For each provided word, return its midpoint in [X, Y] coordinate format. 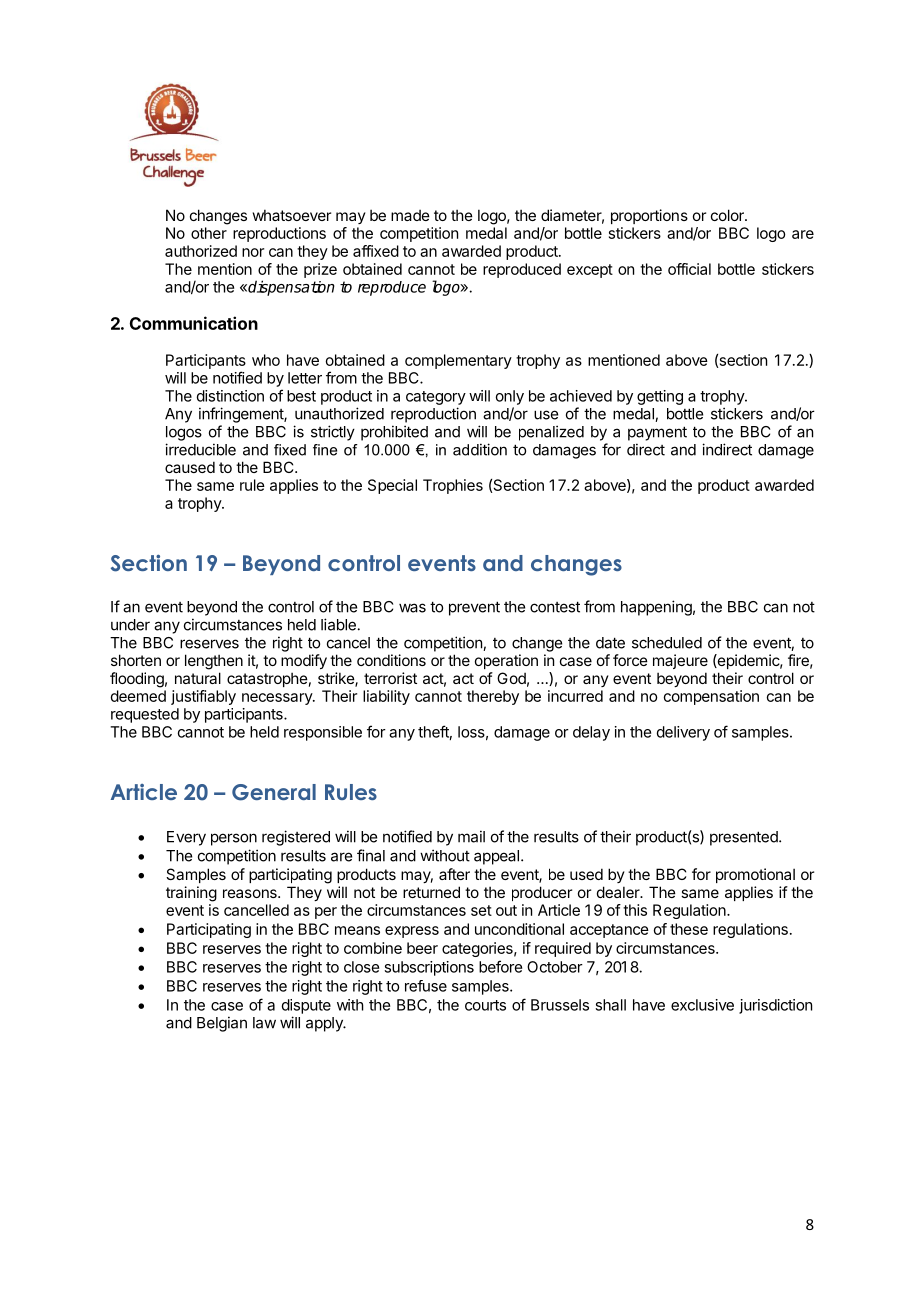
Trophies [453, 486]
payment [657, 433]
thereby [493, 697]
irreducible [200, 449]
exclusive [702, 1005]
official [689, 269]
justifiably [203, 697]
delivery [683, 733]
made [410, 215]
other [209, 233]
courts [485, 1005]
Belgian [222, 1024]
